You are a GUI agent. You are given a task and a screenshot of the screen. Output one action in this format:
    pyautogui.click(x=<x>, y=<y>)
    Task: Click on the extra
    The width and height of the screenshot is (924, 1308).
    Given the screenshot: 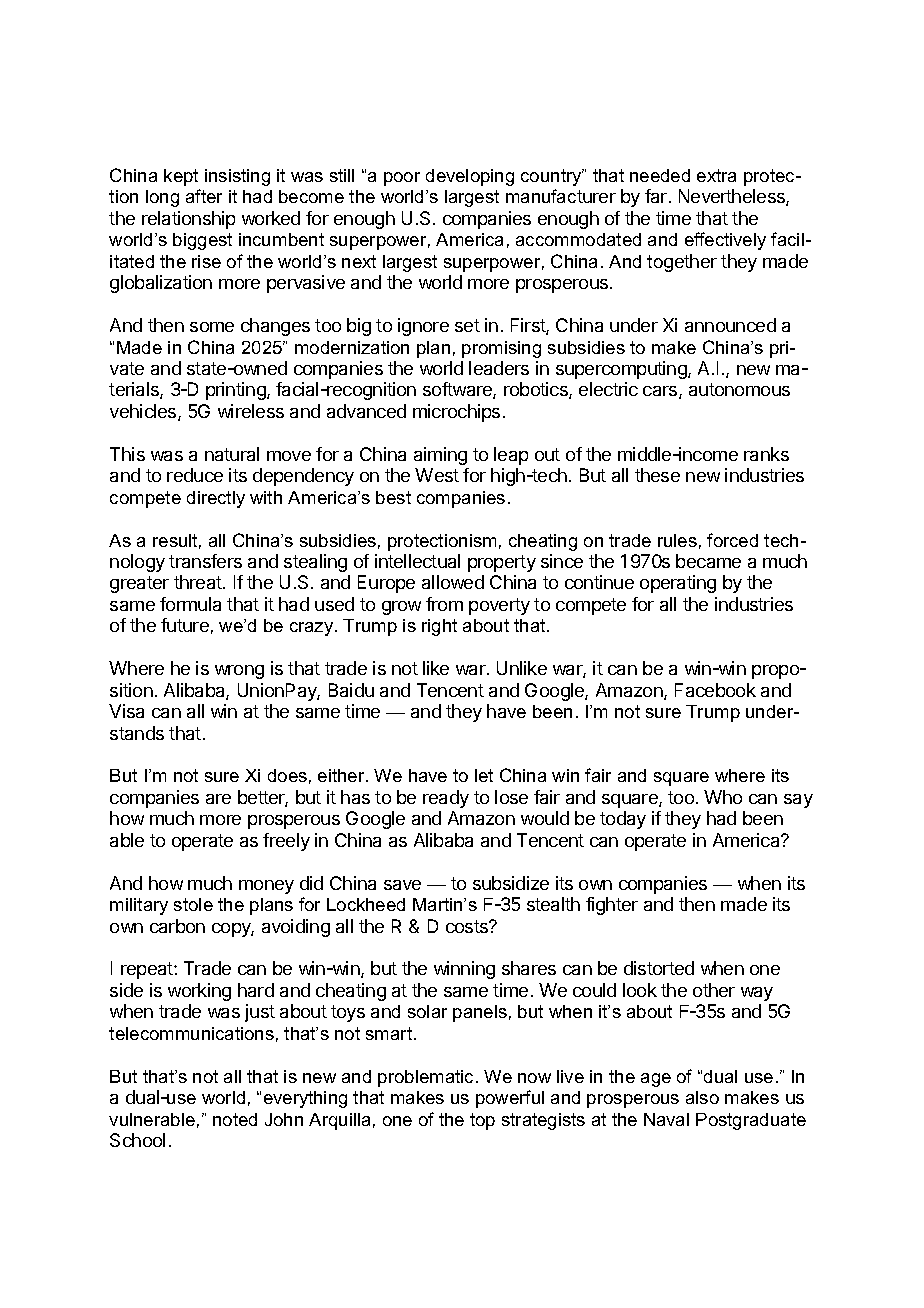 What is the action you would take?
    pyautogui.click(x=716, y=175)
